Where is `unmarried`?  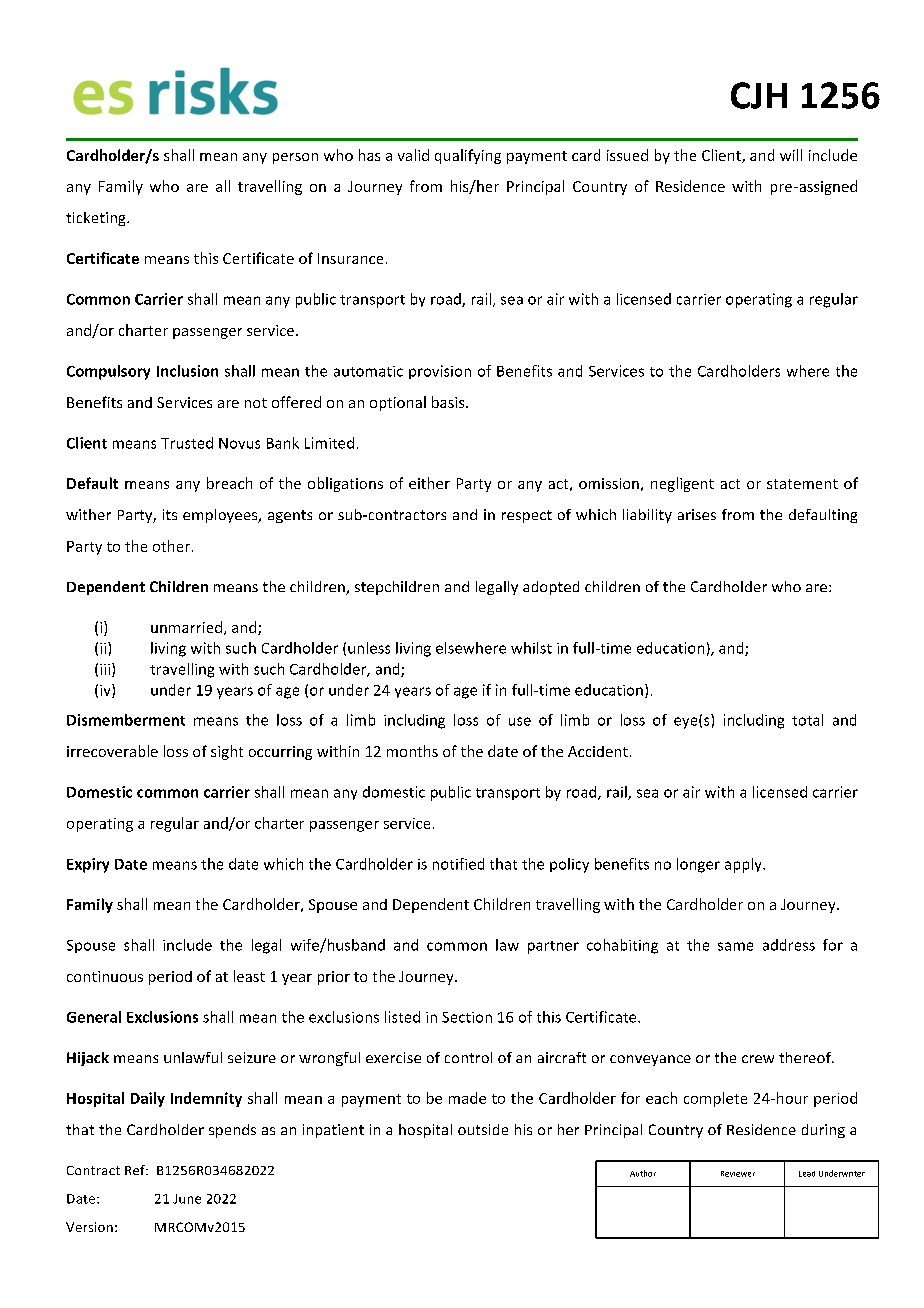 unmarried is located at coordinates (186, 627).
